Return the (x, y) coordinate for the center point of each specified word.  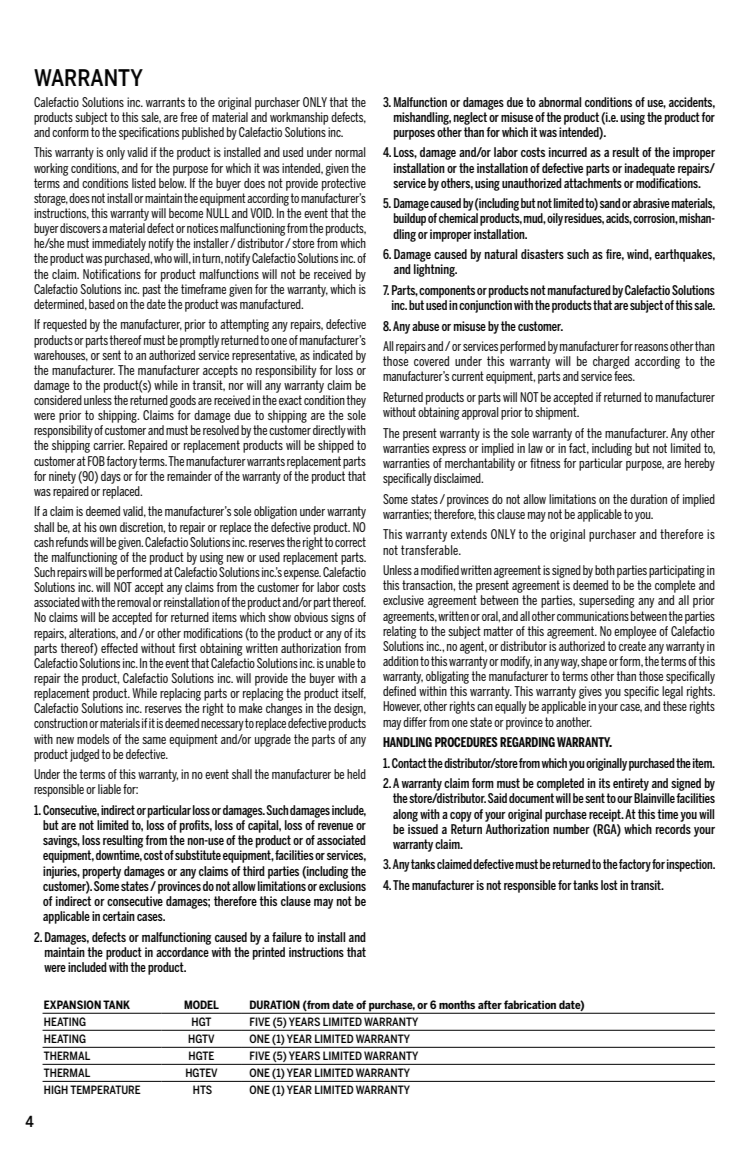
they (356, 401)
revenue (335, 826)
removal (134, 602)
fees (624, 376)
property (102, 872)
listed (144, 183)
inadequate (650, 169)
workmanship (299, 118)
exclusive (403, 600)
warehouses (61, 354)
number (571, 829)
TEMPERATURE (105, 1089)
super (592, 603)
